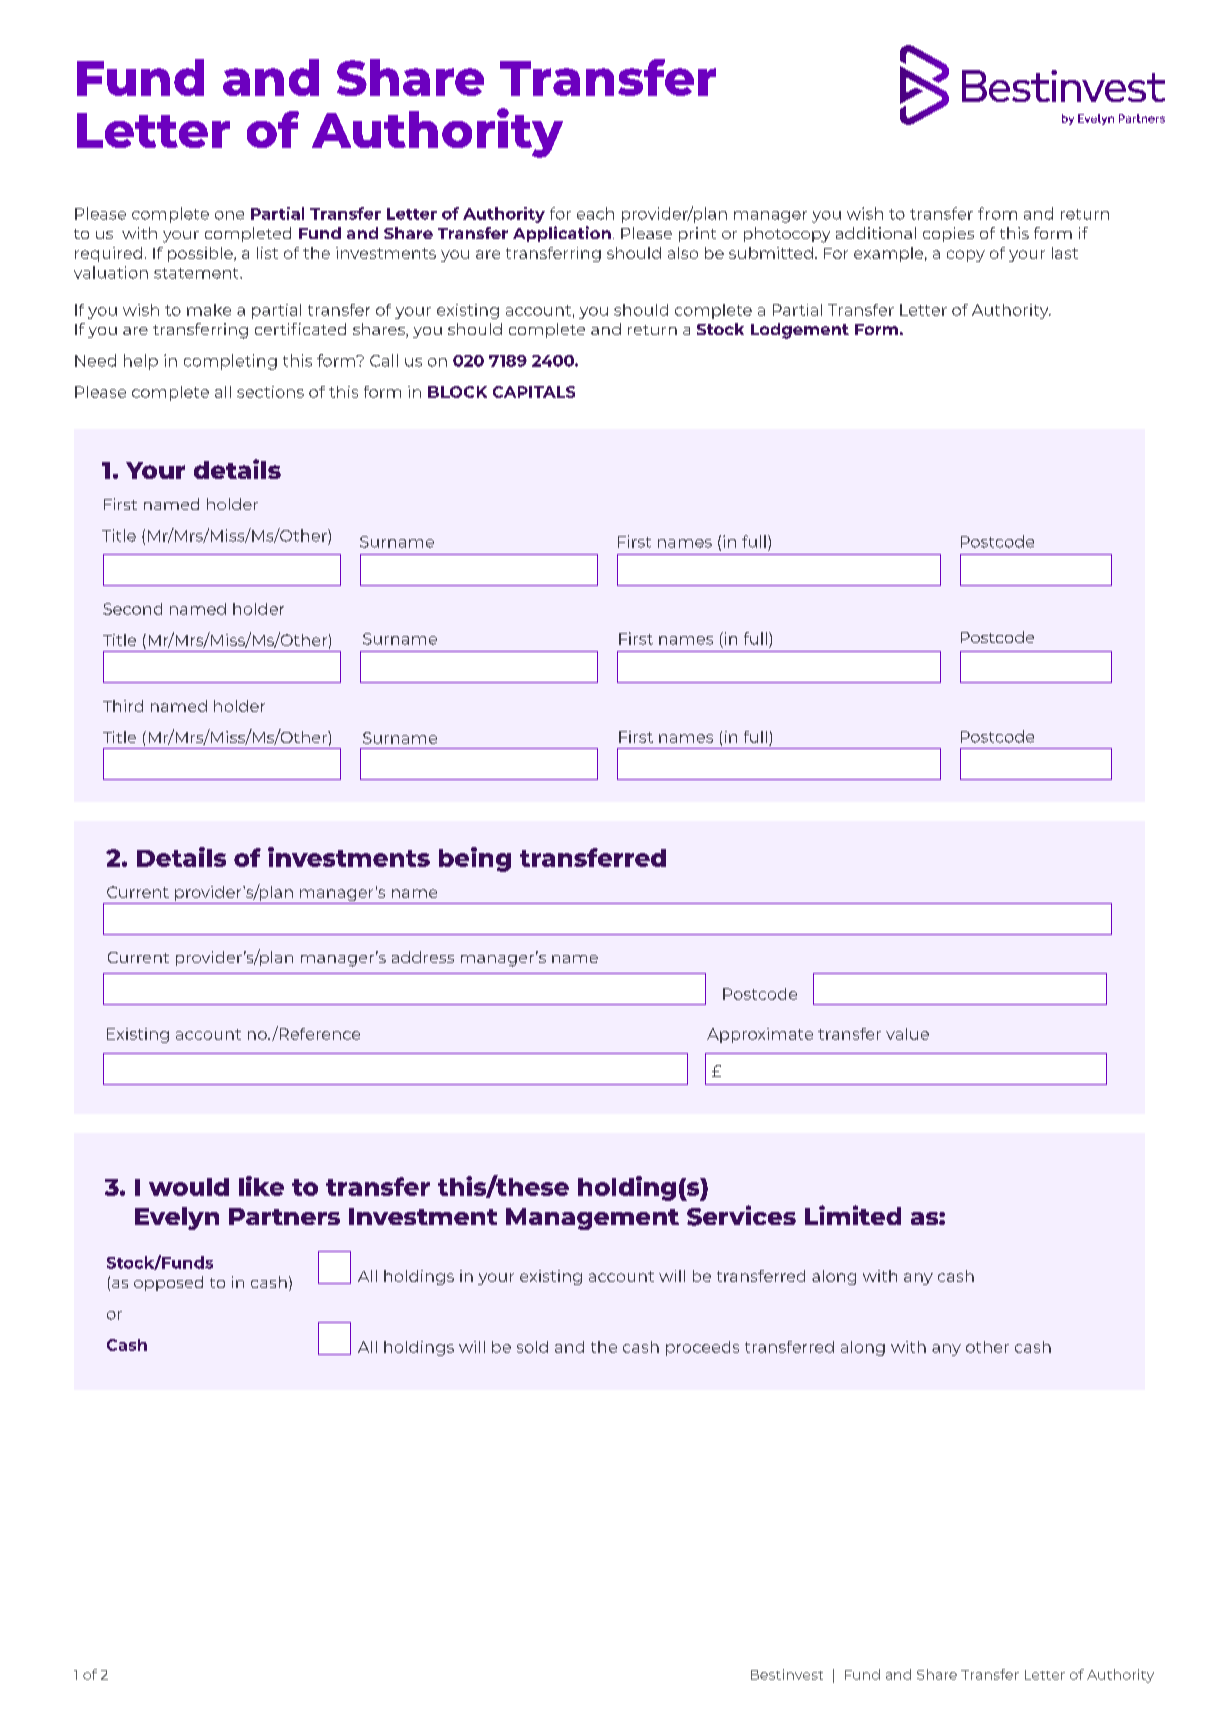 The height and width of the image is (1724, 1219). What do you see at coordinates (948, 234) in the image?
I see `copies` at bounding box center [948, 234].
